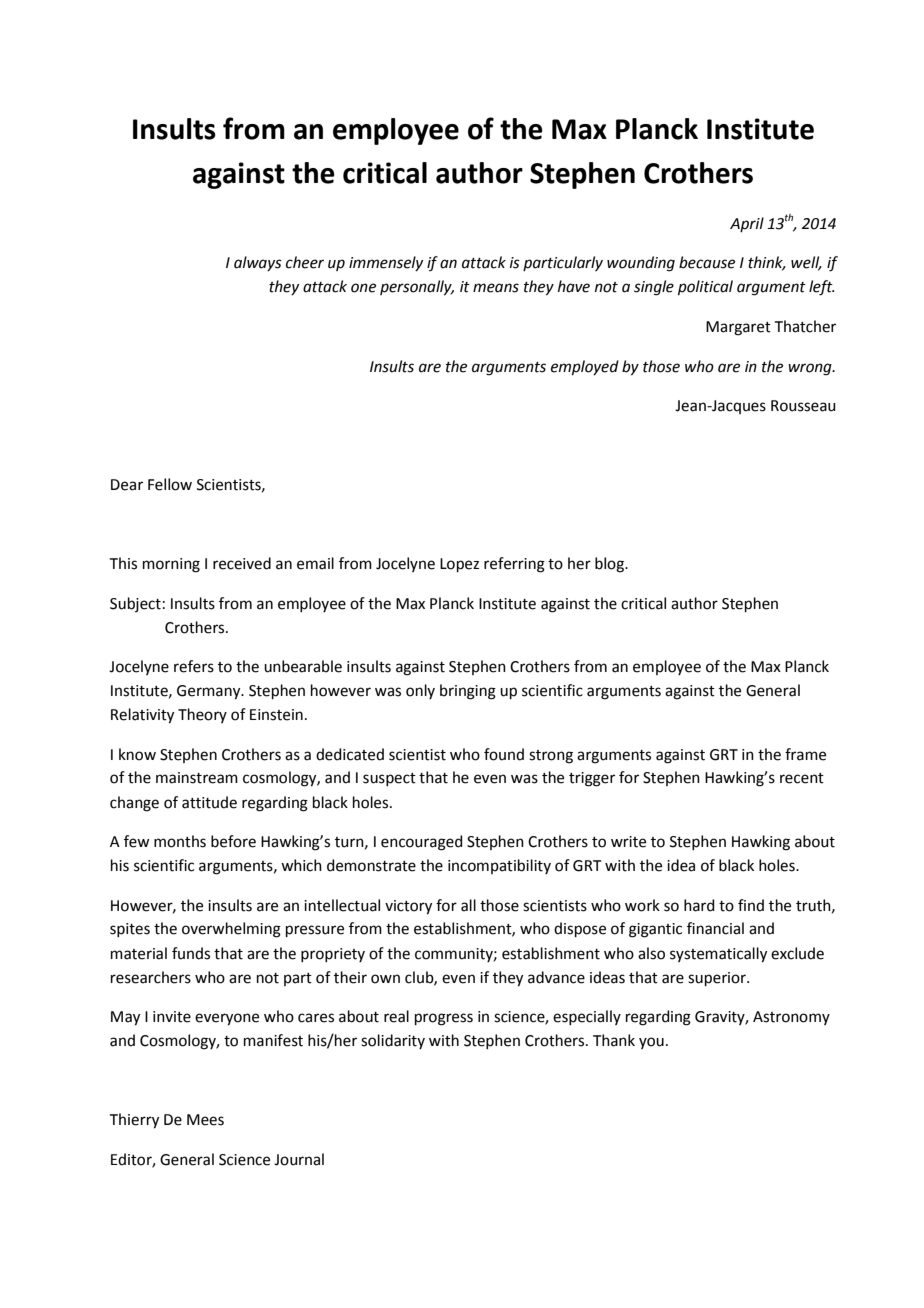 The width and height of the document is (924, 1308). Describe the element at coordinates (468, 692) in the document. I see `bringing` at that location.
